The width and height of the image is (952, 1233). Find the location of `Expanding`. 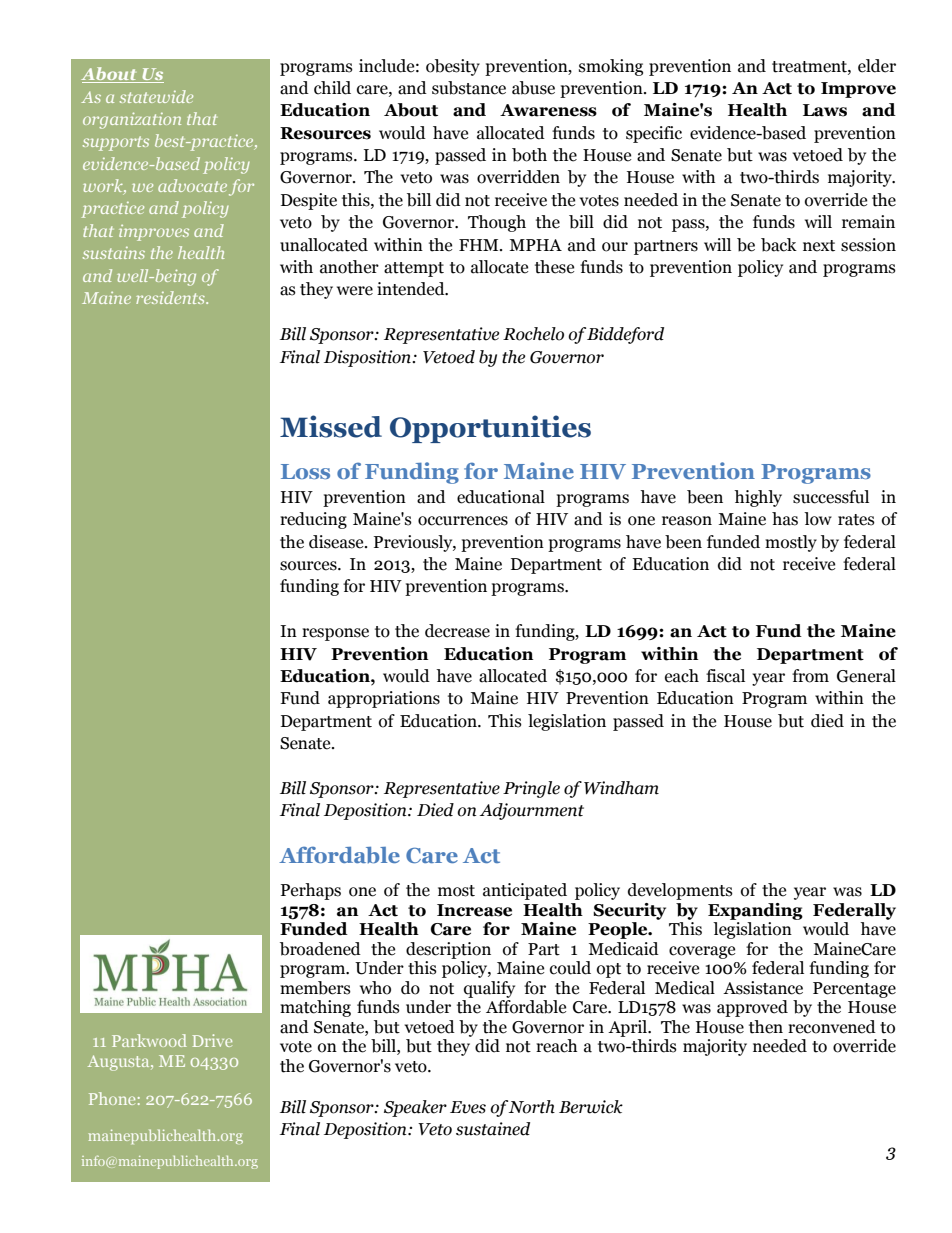

Expanding is located at coordinates (755, 911).
